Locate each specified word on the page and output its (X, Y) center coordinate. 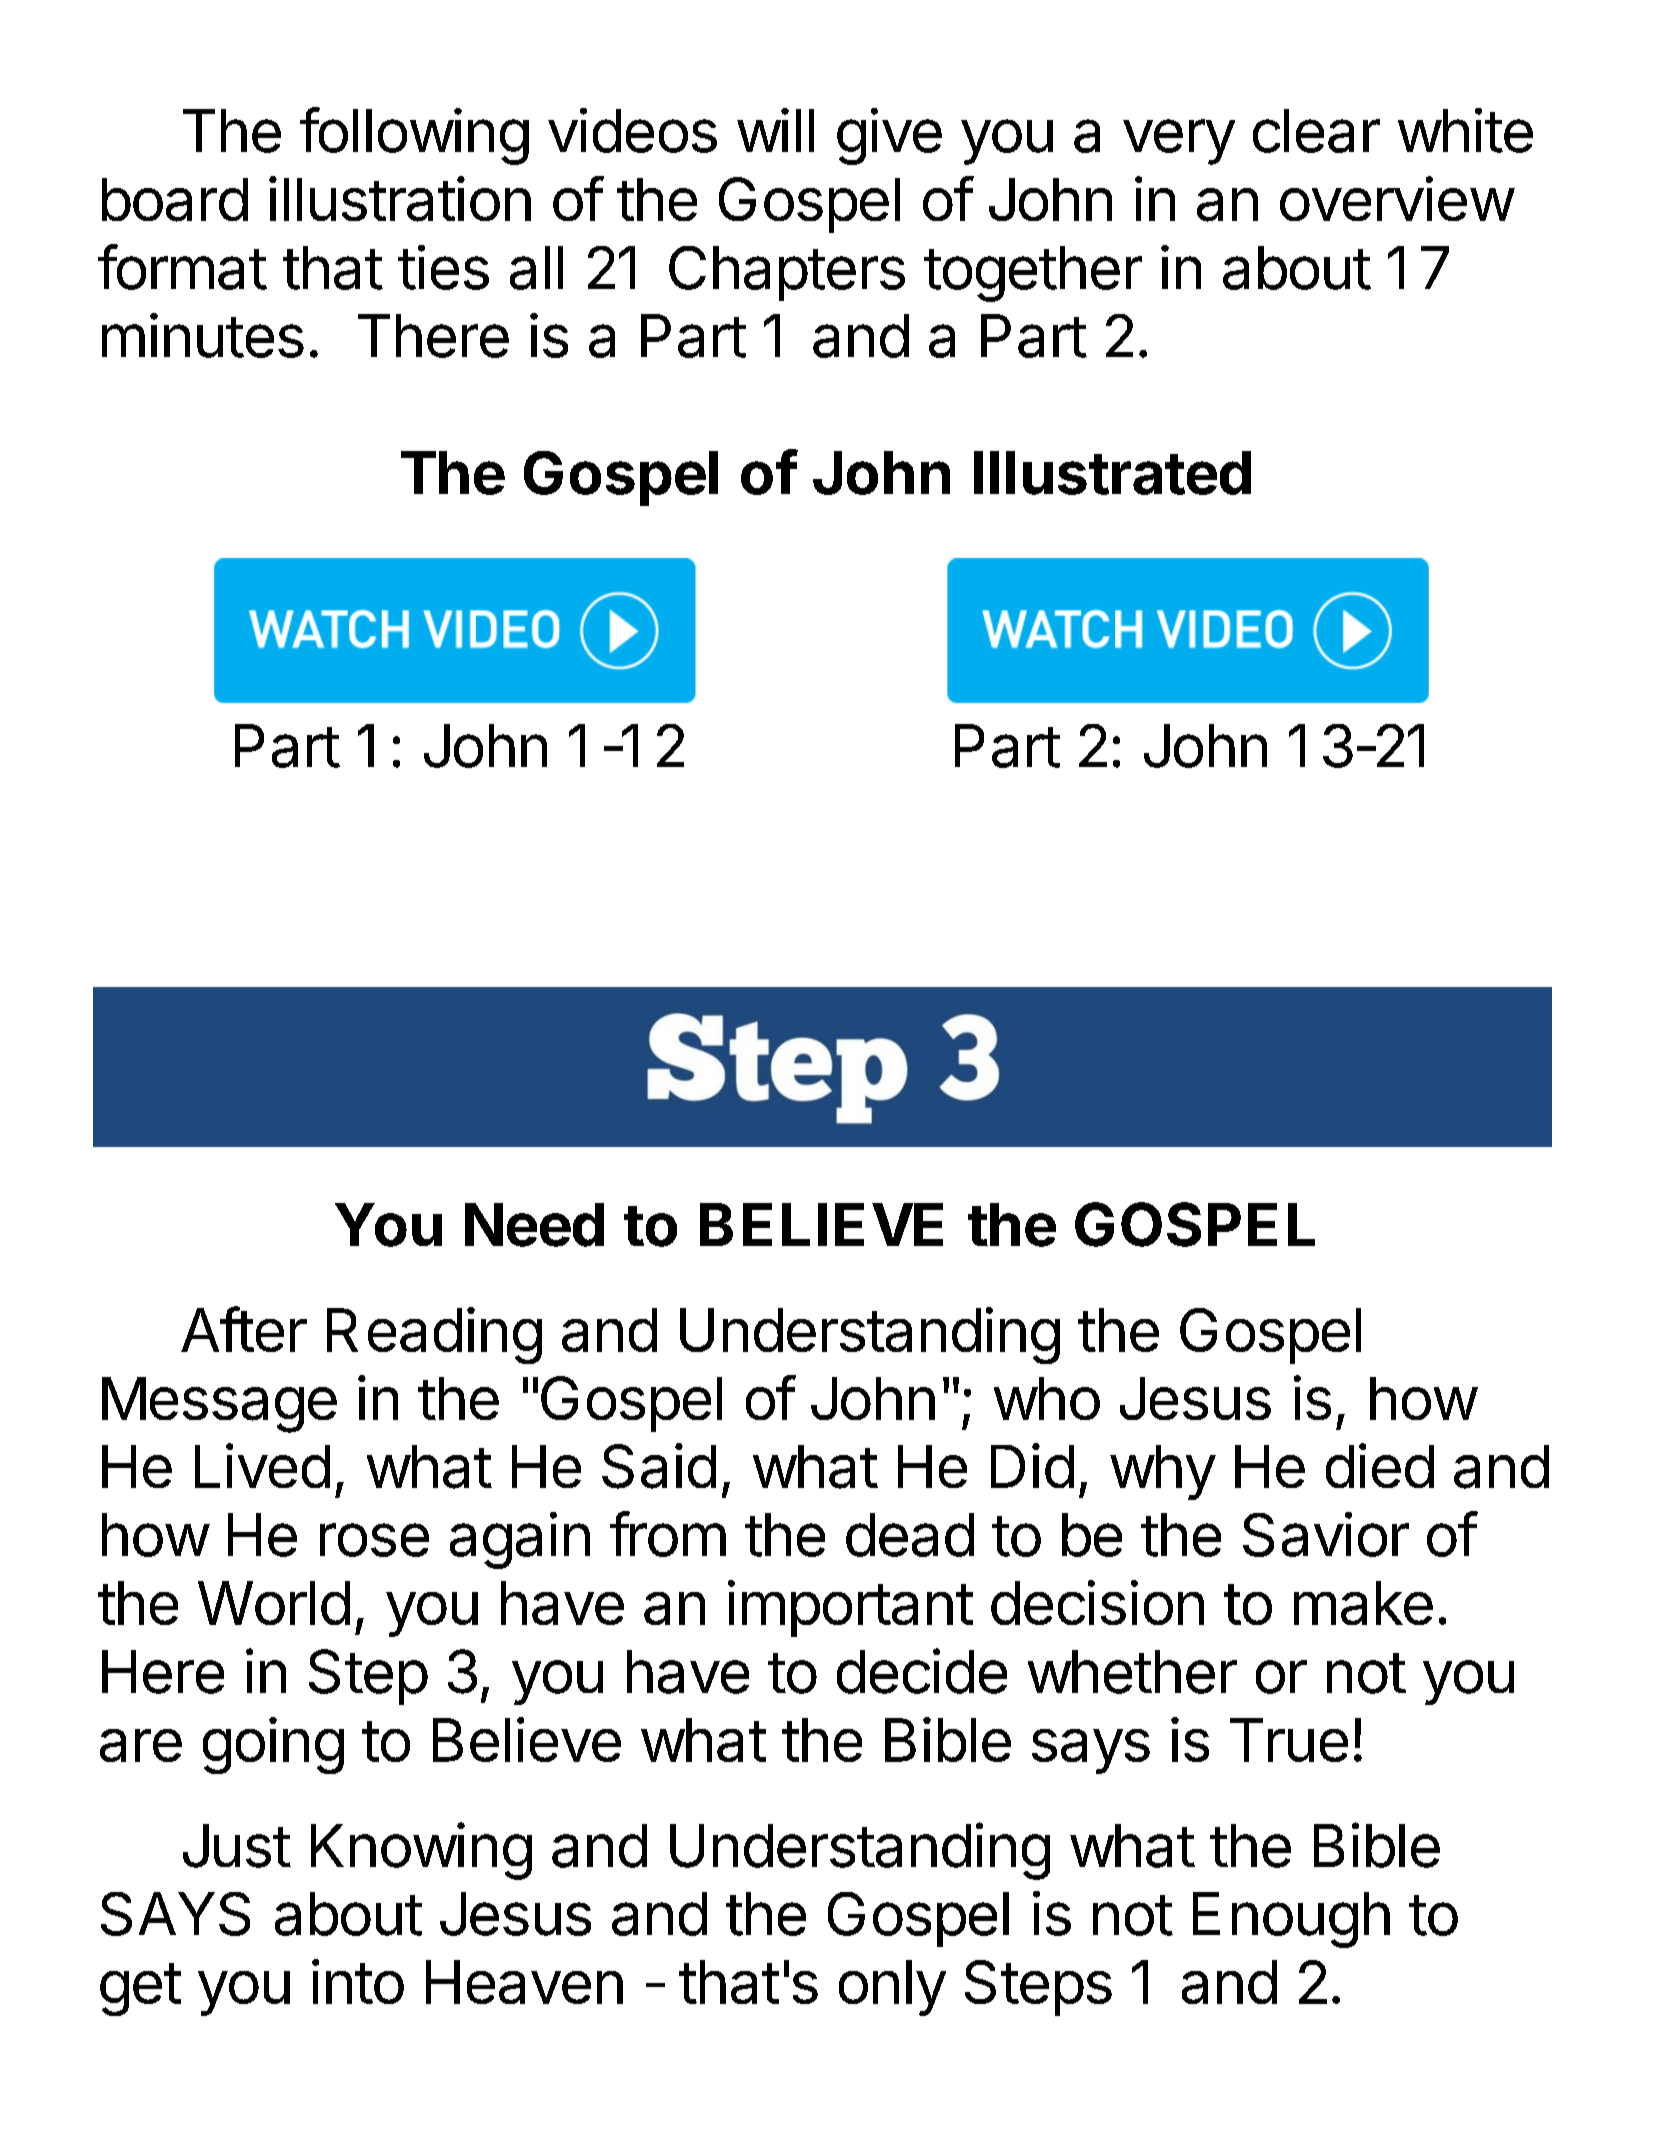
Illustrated (1112, 473)
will (775, 130)
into (358, 1981)
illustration (400, 199)
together (1033, 274)
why (1163, 1472)
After (244, 1329)
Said (659, 1466)
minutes (203, 335)
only (892, 1988)
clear (1316, 131)
